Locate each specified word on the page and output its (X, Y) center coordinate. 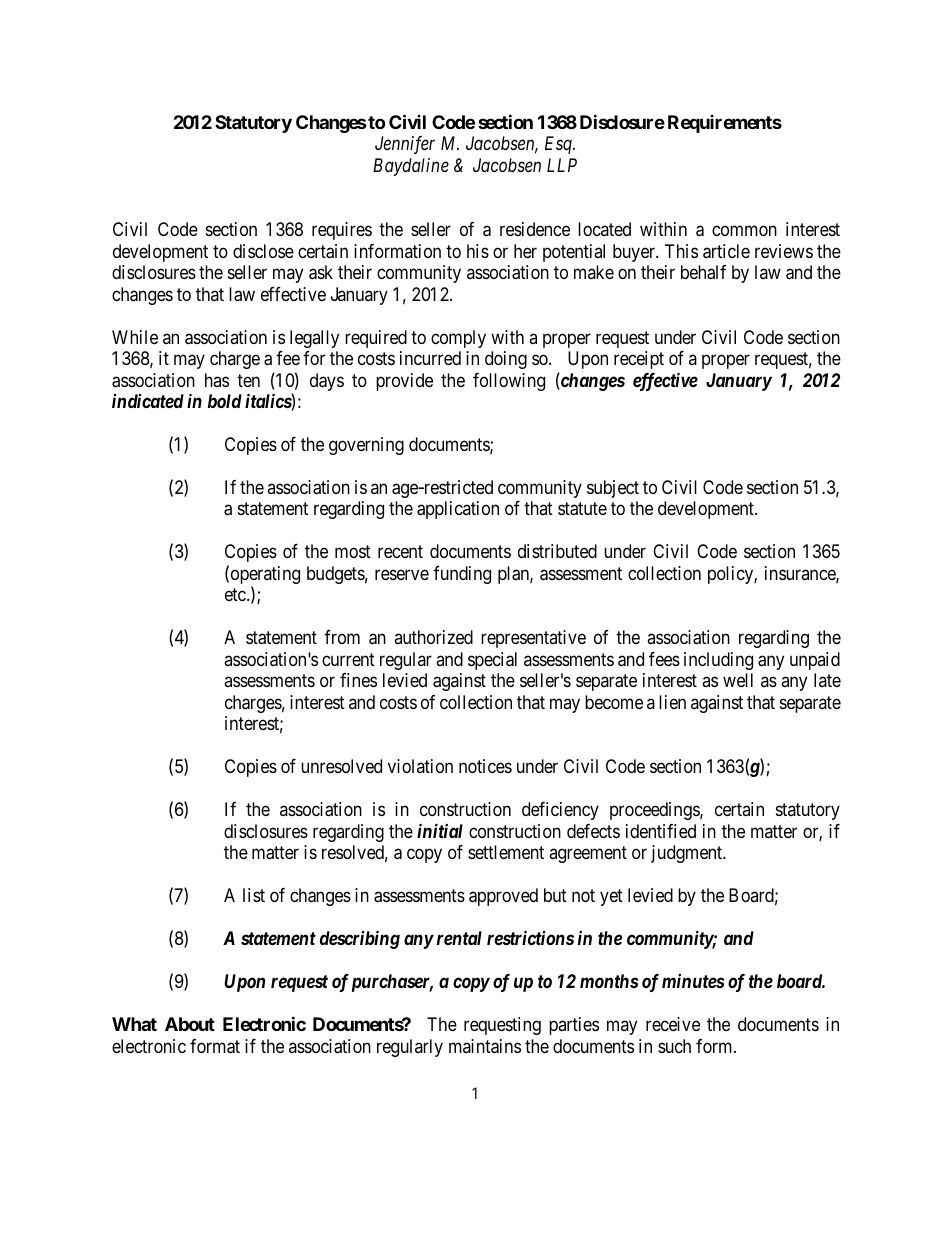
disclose (263, 251)
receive (673, 1024)
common (744, 231)
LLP (562, 165)
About (190, 1024)
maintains (485, 1046)
